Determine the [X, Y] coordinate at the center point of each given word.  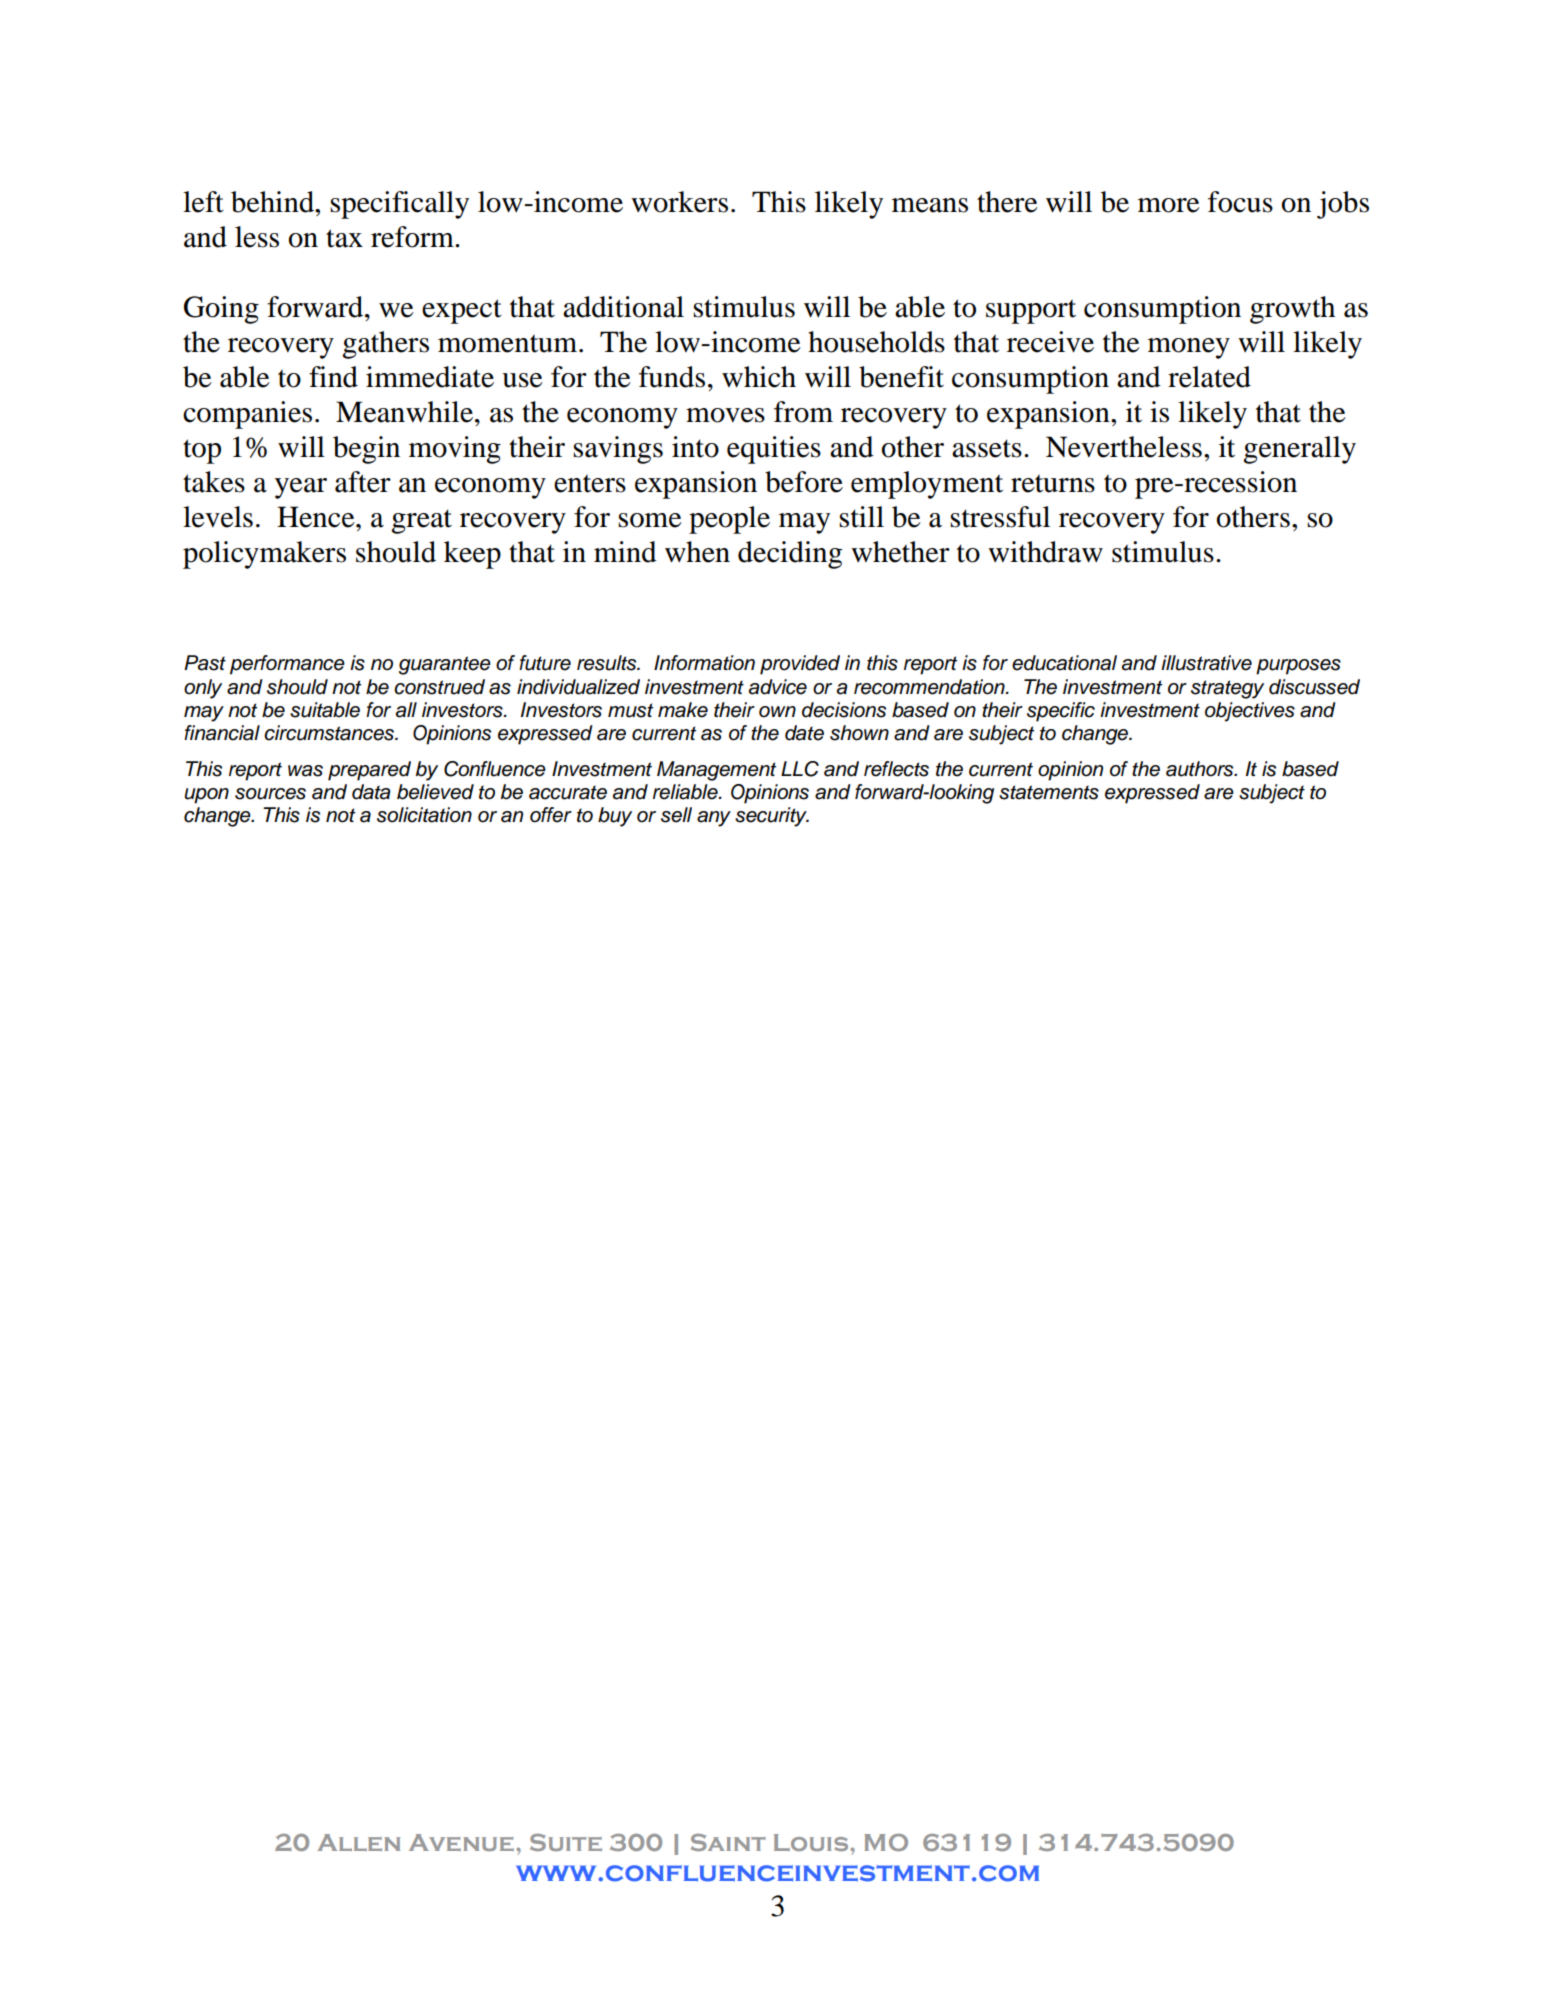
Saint [728, 1842]
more [1169, 205]
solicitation [424, 815]
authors [1201, 769]
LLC [800, 769]
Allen [358, 1842]
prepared [369, 771]
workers [679, 202]
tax [344, 238]
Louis [812, 1842]
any [714, 819]
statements [1049, 792]
